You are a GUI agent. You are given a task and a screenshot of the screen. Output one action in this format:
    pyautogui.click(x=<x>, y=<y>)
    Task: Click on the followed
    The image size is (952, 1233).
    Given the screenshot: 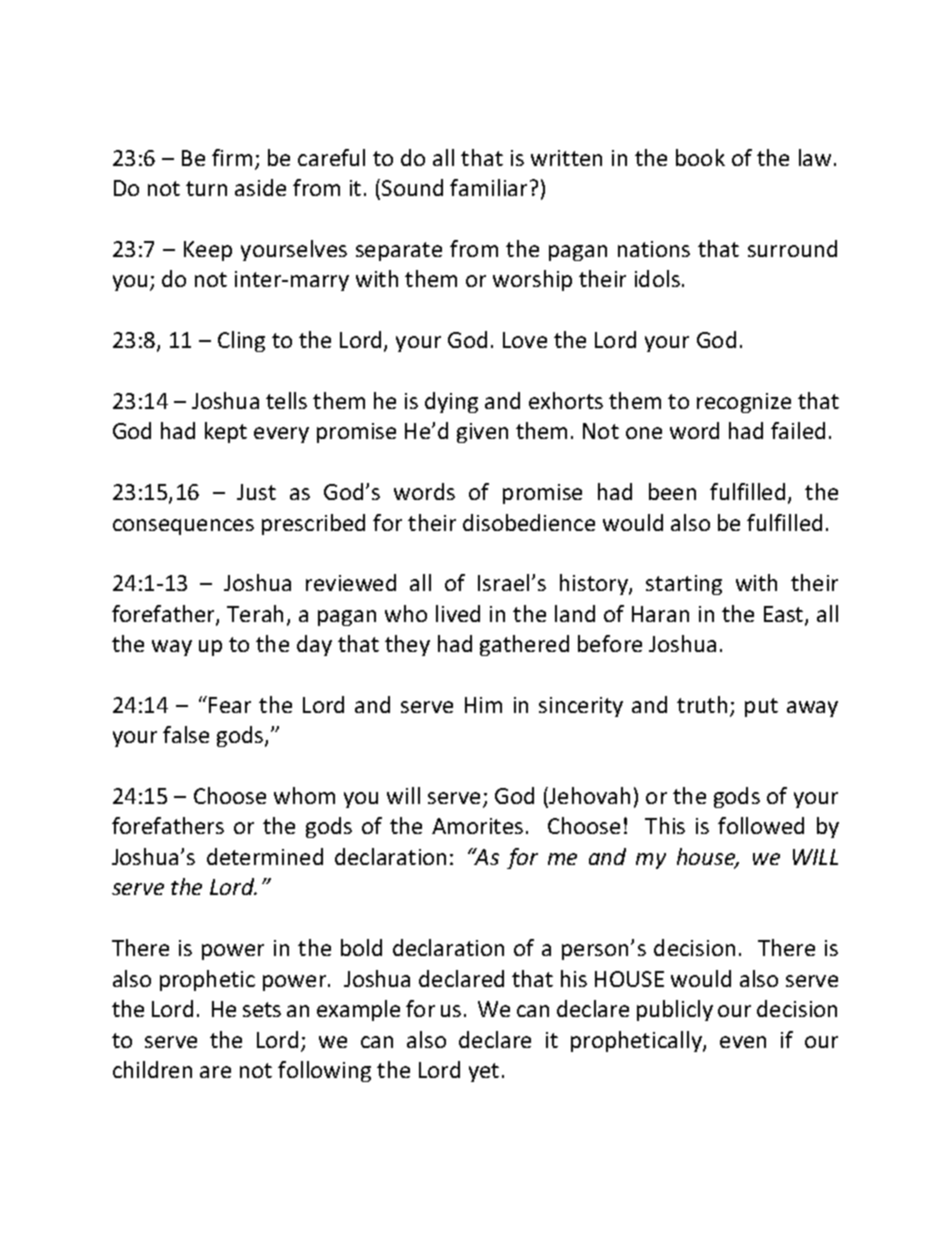 What is the action you would take?
    pyautogui.click(x=761, y=825)
